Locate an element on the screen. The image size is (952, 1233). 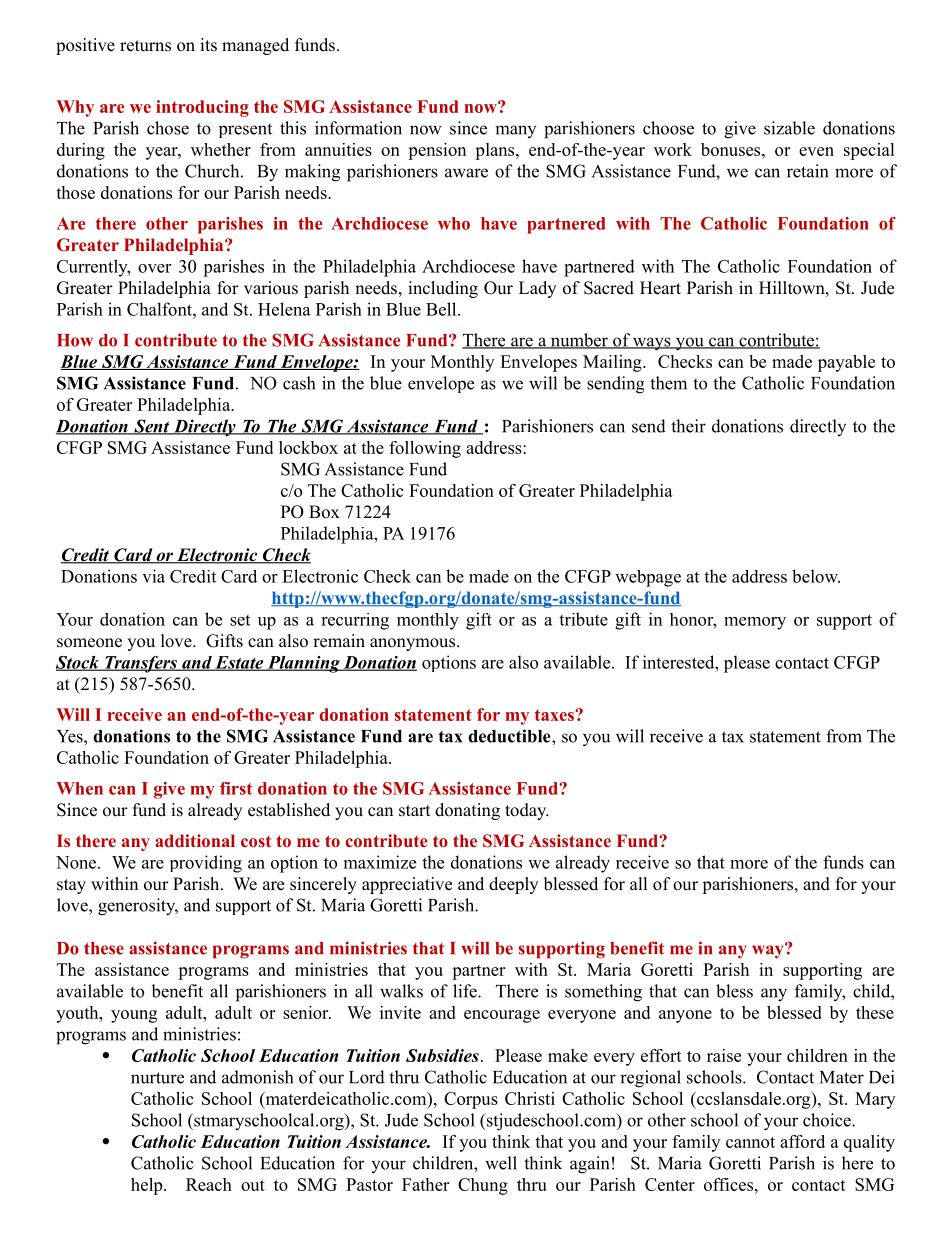
Transfers is located at coordinates (140, 664).
